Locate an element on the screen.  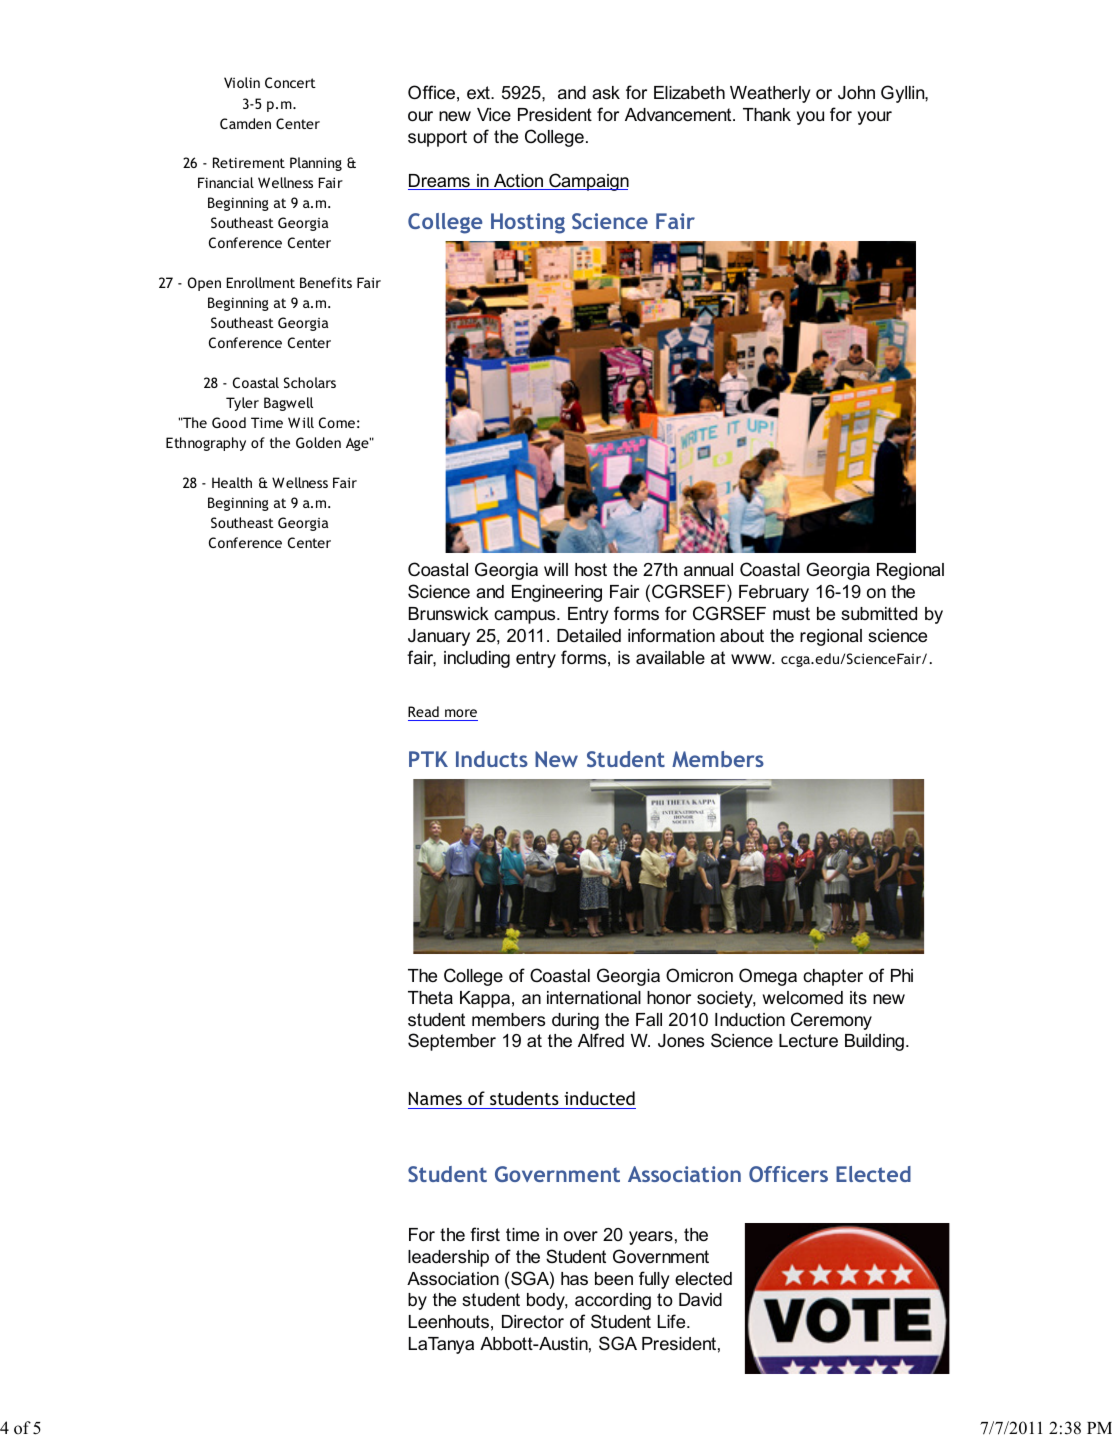
www is located at coordinates (752, 659).
